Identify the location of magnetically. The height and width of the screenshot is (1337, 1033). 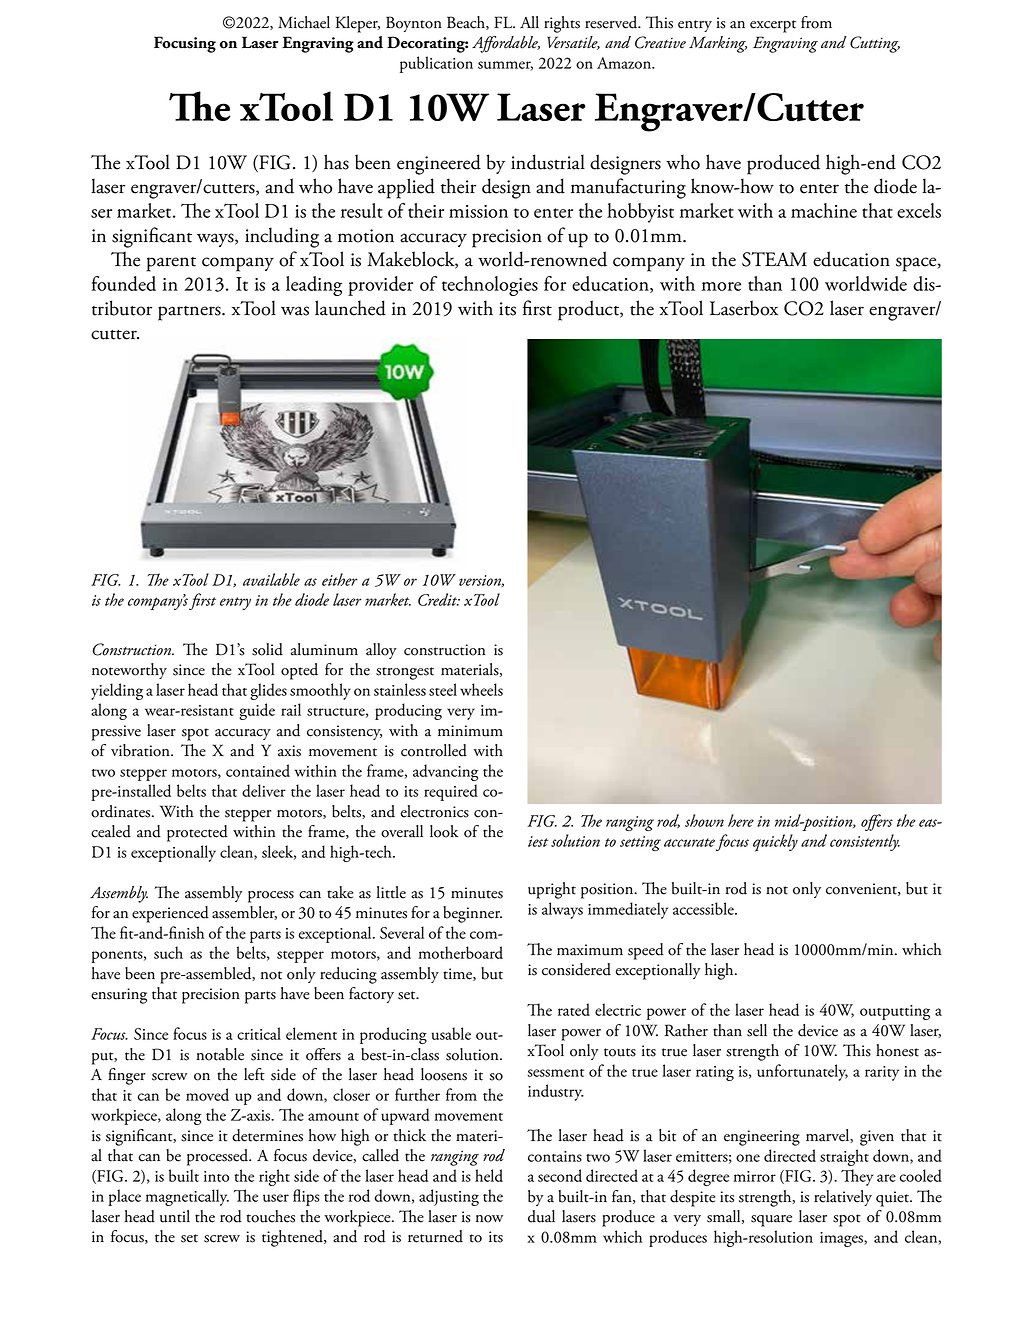
(187, 1197).
